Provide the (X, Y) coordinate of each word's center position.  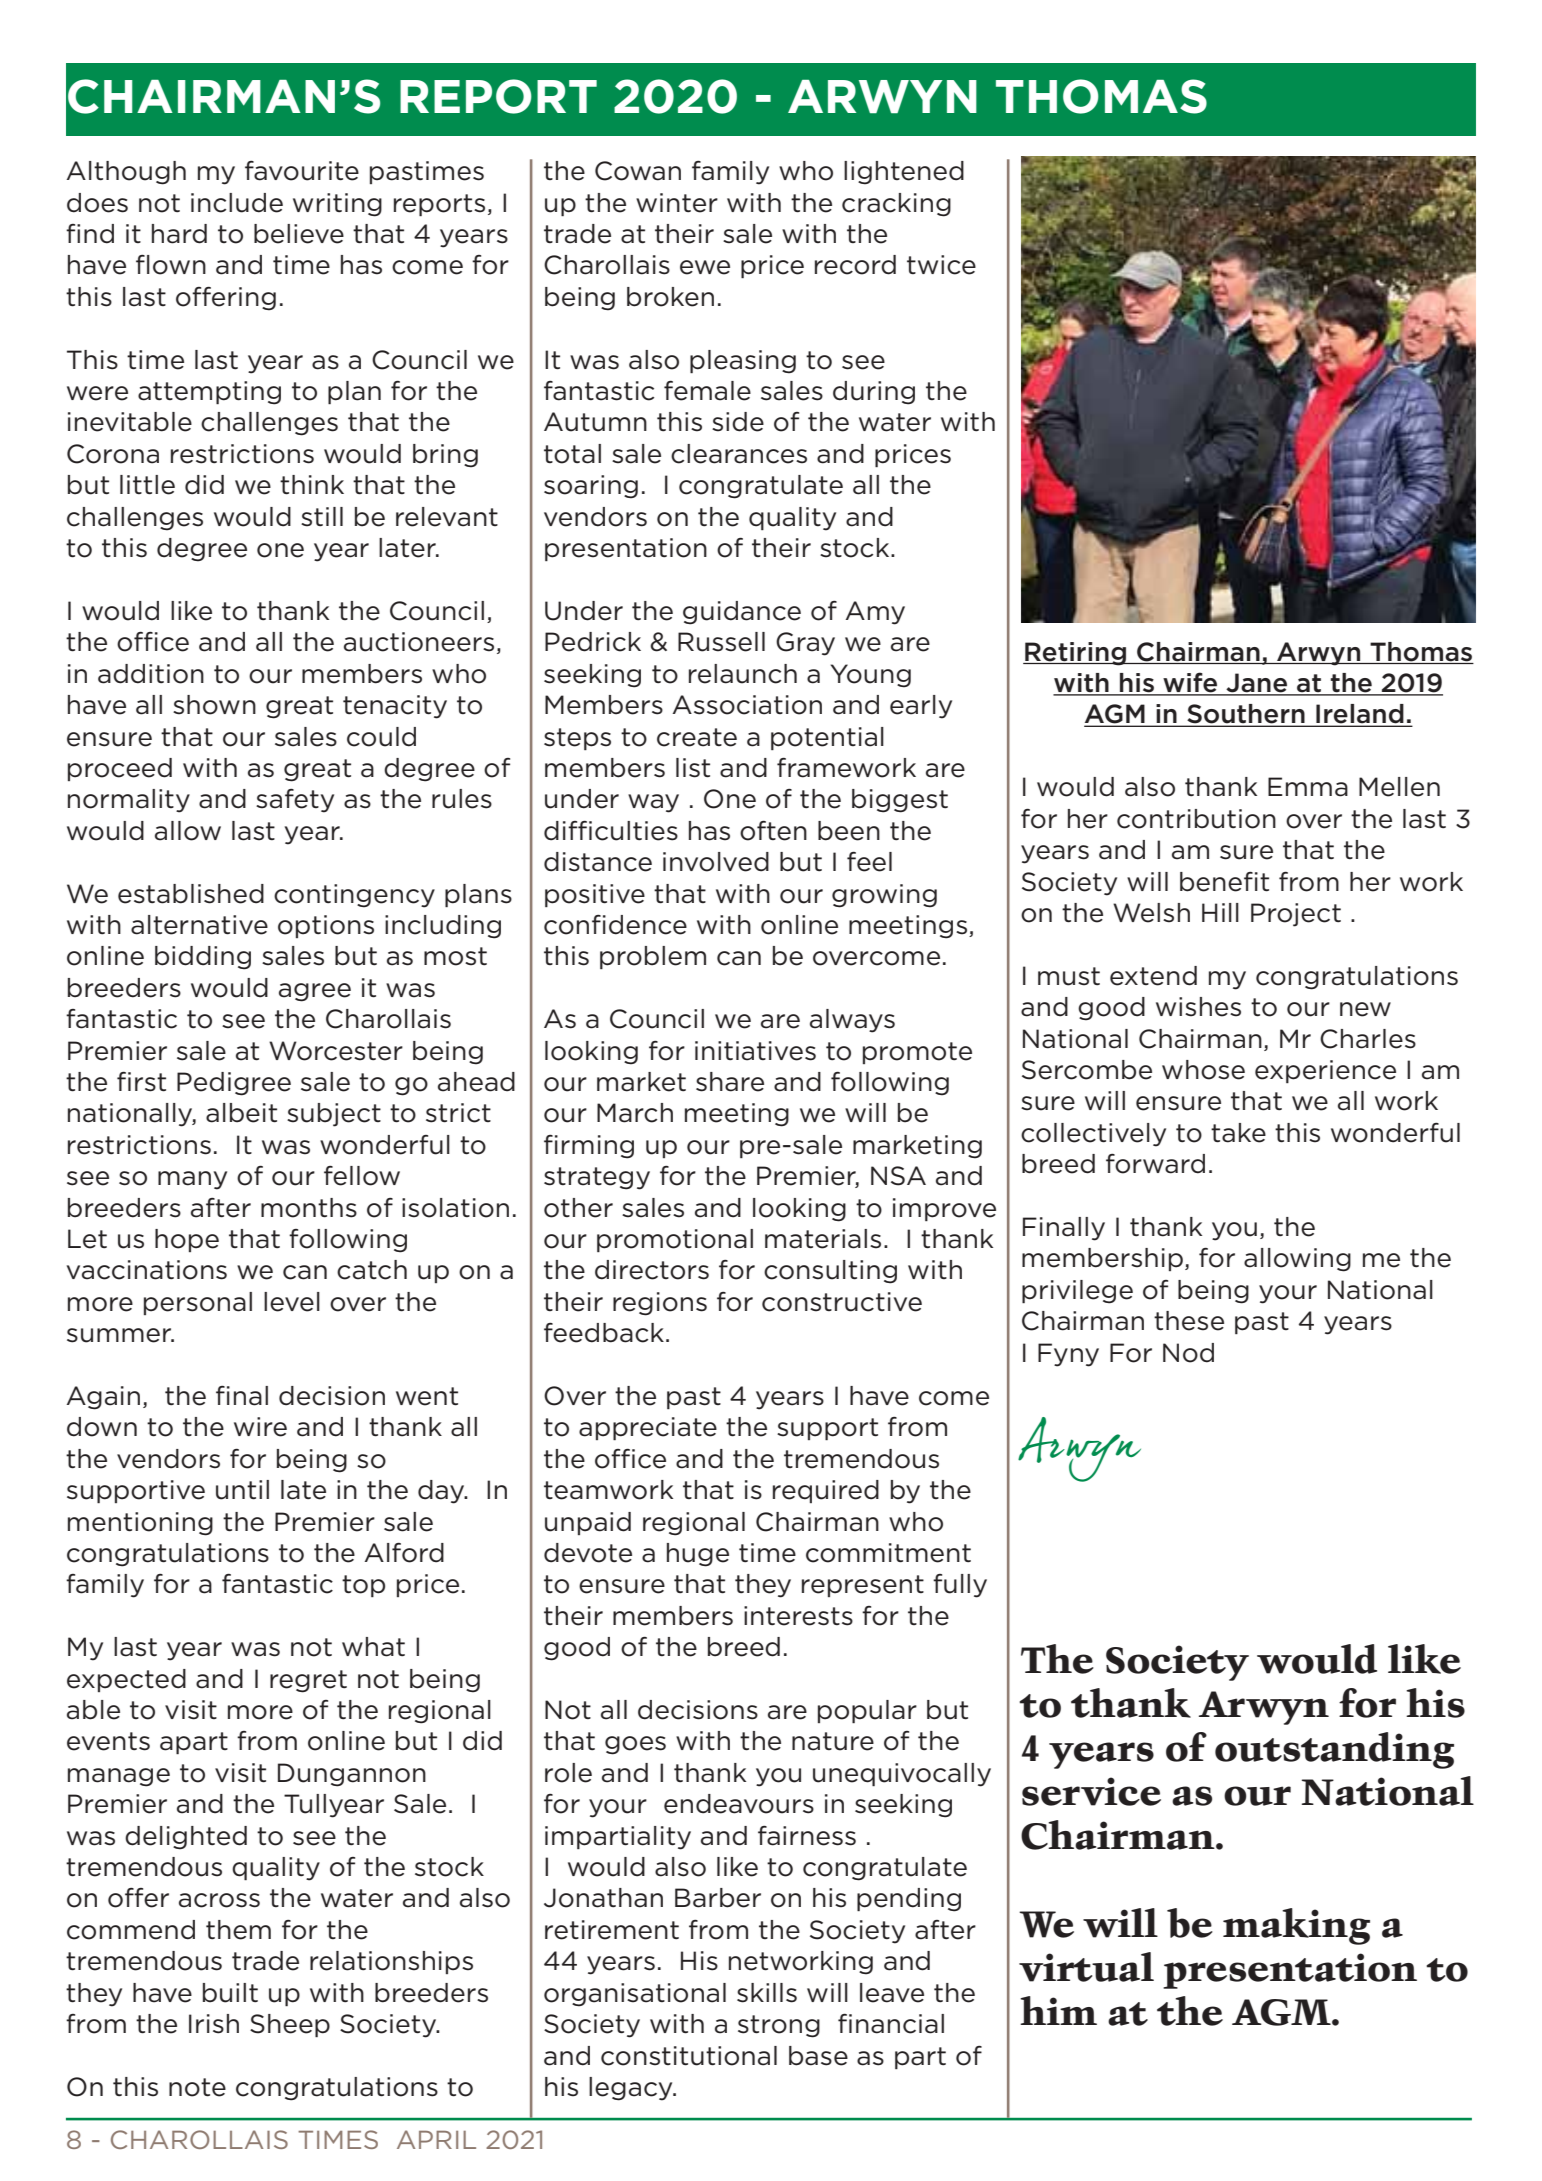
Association (747, 705)
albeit (241, 1113)
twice (941, 265)
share (730, 1082)
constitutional (689, 2056)
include (237, 203)
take (1238, 1133)
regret (308, 1681)
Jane (1257, 684)
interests (798, 1616)
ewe (705, 267)
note (197, 2087)
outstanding (1334, 1750)
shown (214, 705)
